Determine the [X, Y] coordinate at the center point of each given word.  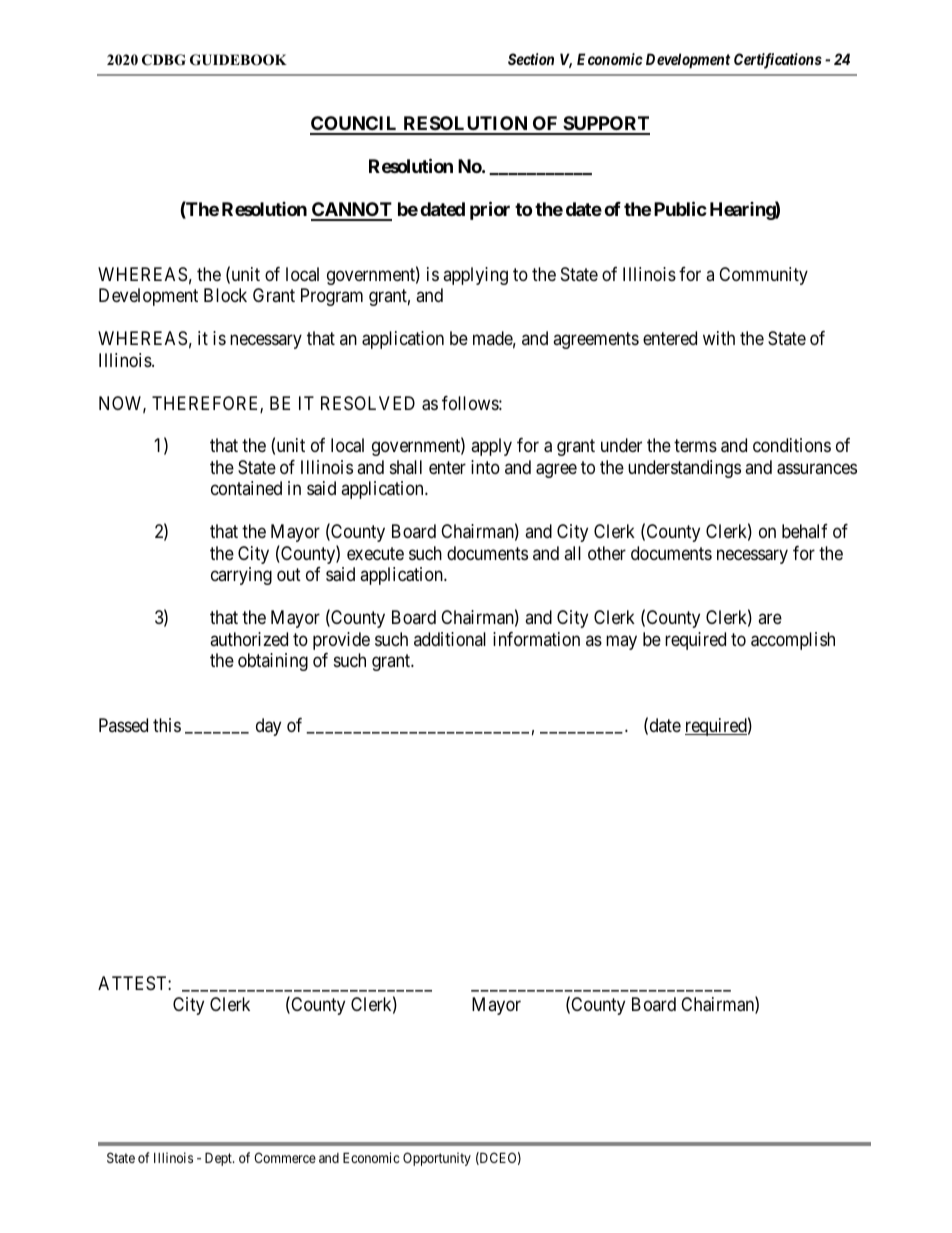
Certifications [778, 61]
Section [531, 59]
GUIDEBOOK [238, 60]
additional [450, 639]
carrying [241, 576]
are [770, 619]
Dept [219, 1159]
